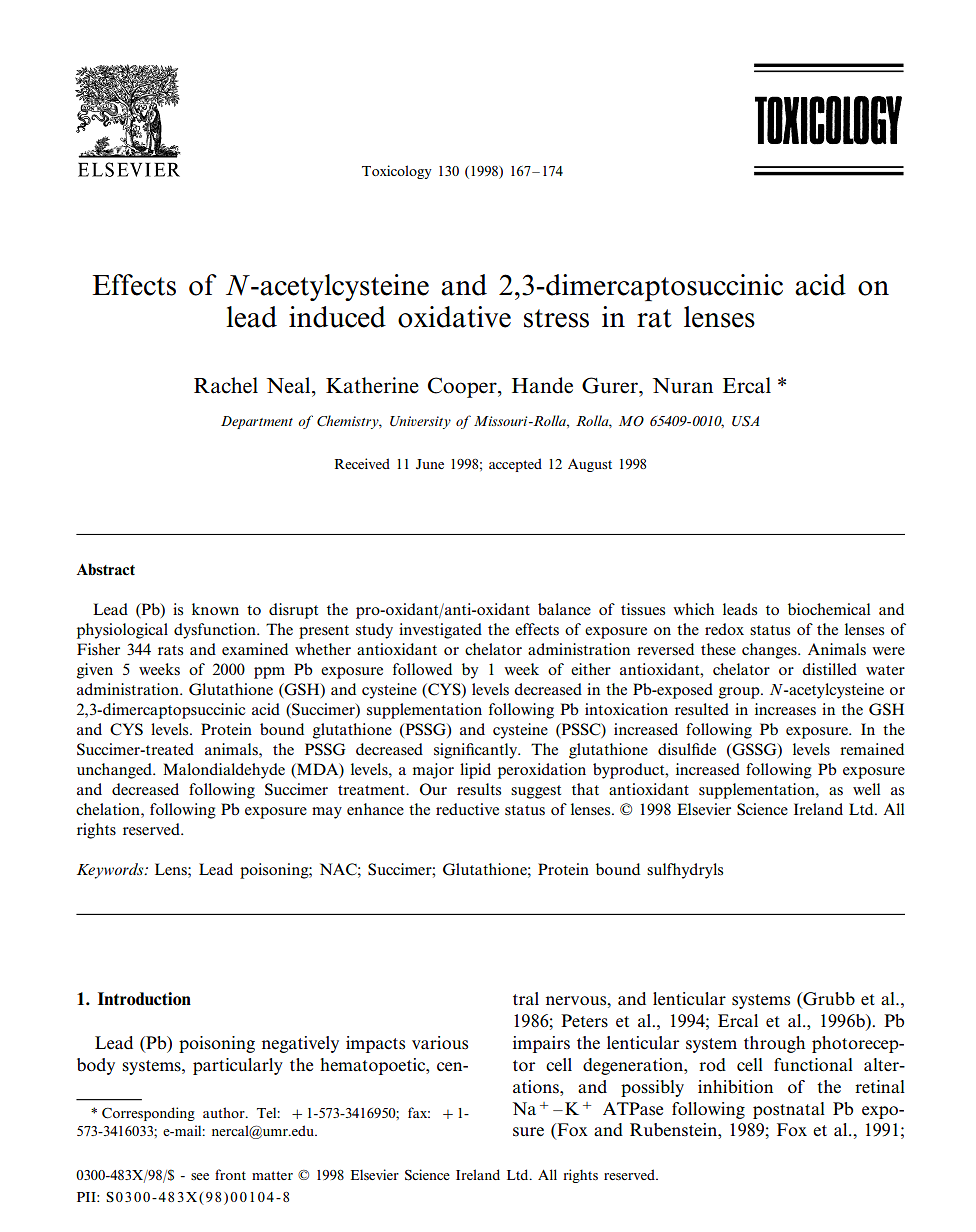 This document has height=1232, width=976. Describe the element at coordinates (397, 172) in the document. I see `Toxicology` at that location.
